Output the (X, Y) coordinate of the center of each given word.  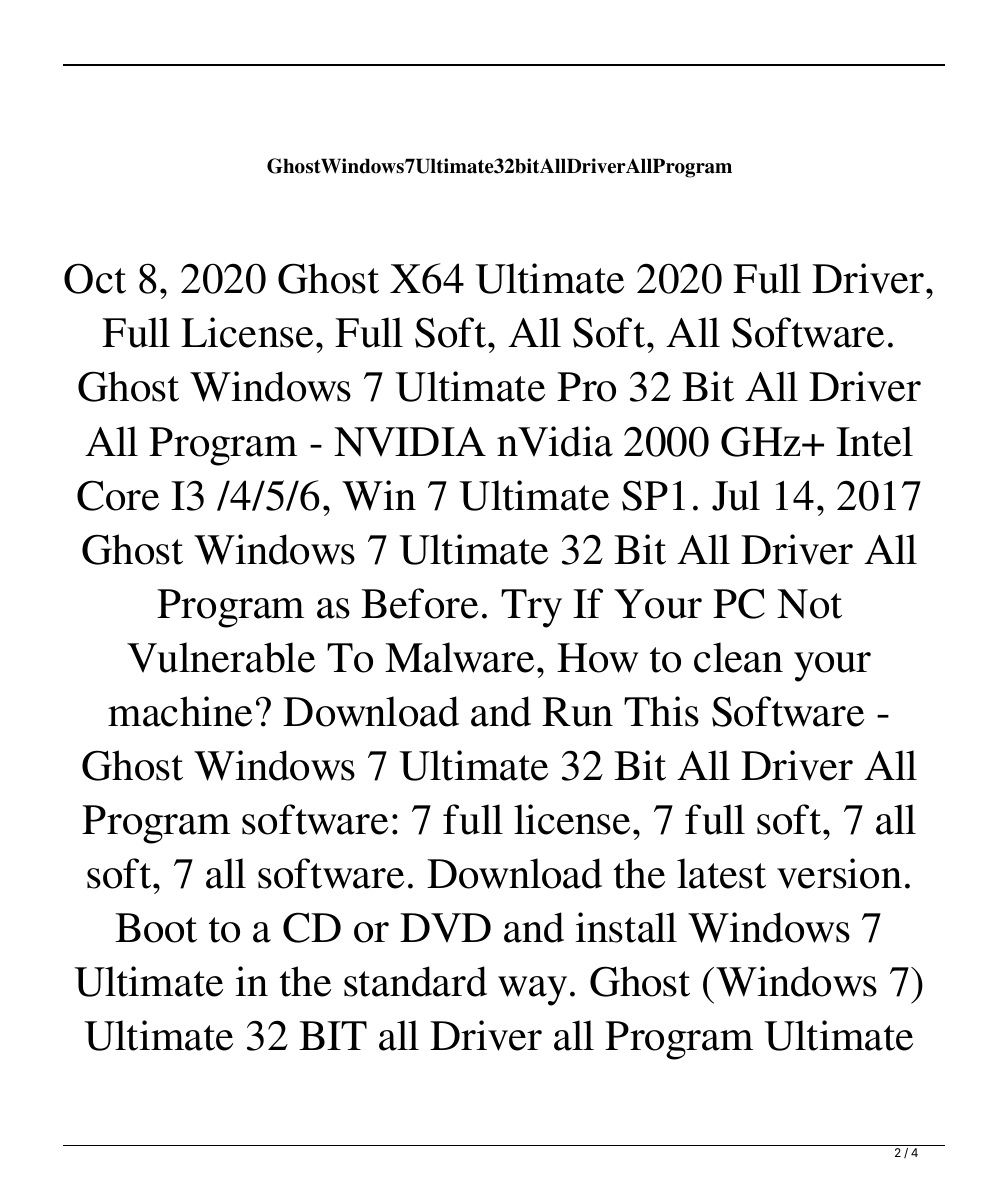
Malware (459, 657)
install (626, 927)
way (532, 991)
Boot (156, 928)
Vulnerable (221, 657)
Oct (95, 278)
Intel (874, 441)
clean (738, 657)
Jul (736, 495)
